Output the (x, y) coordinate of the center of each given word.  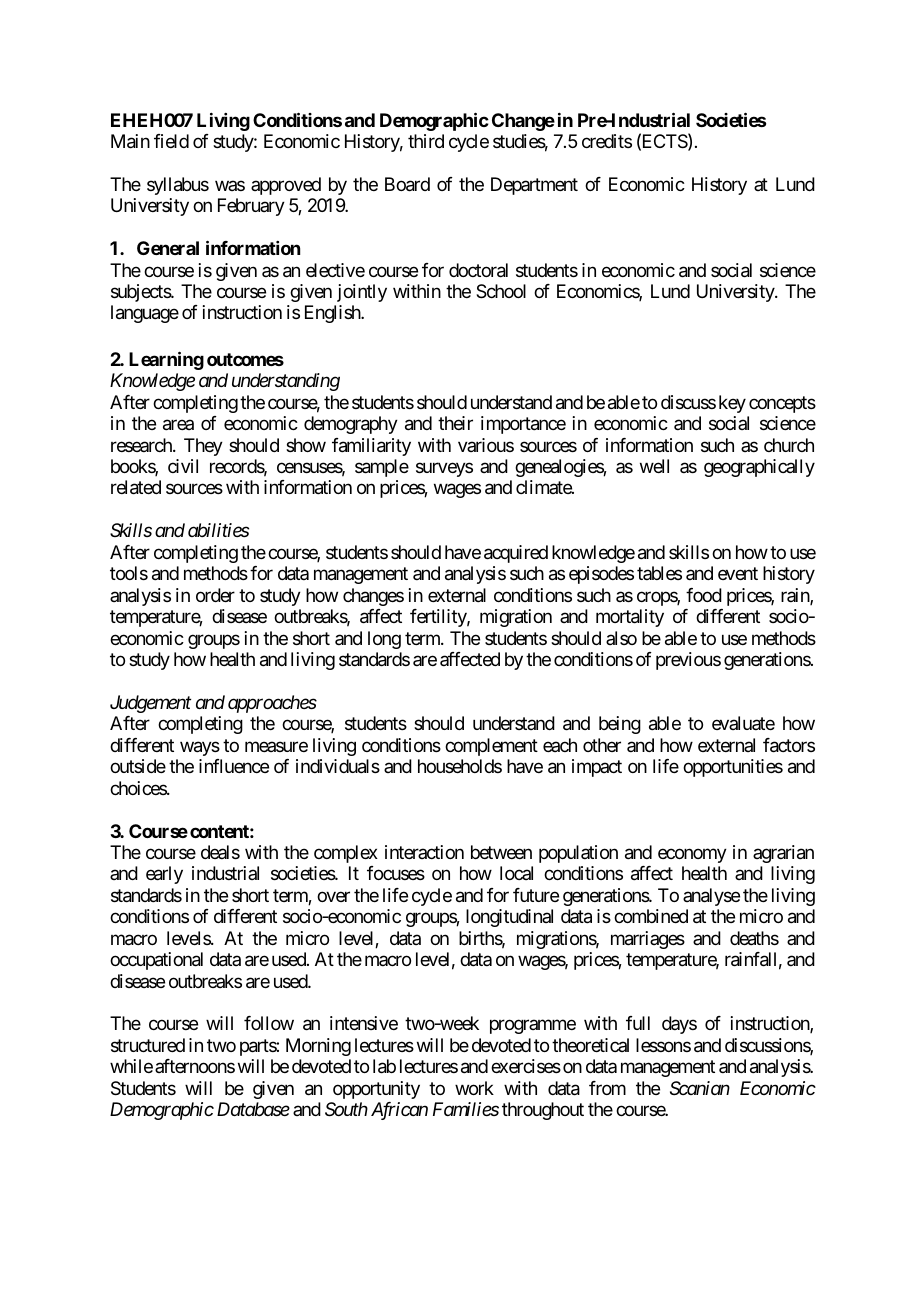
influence (234, 766)
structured (148, 1045)
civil (183, 466)
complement (491, 747)
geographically (759, 468)
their (455, 423)
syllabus (178, 186)
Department (534, 186)
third (426, 141)
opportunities (733, 768)
